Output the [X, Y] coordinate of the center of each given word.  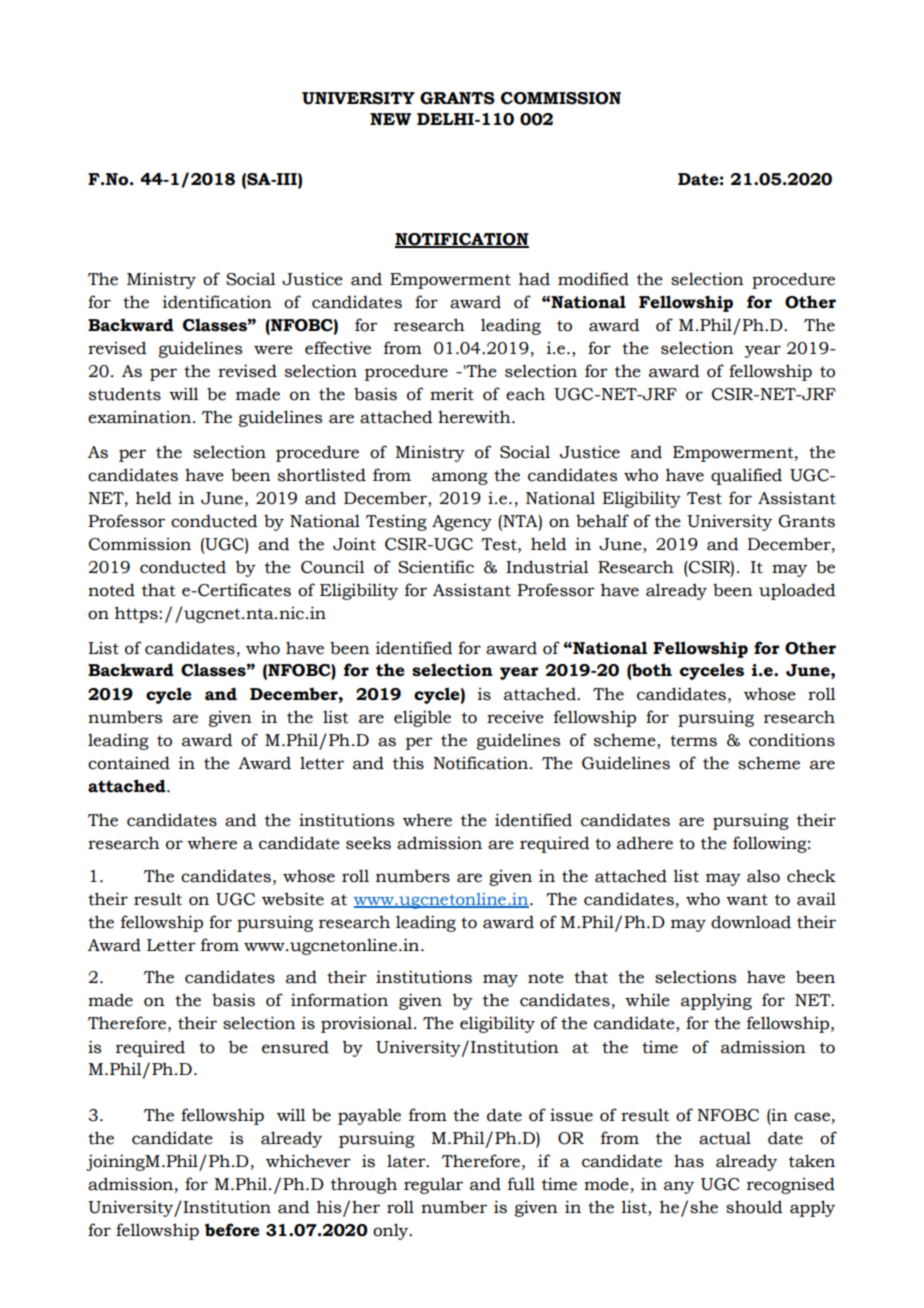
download [751, 922]
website [293, 899]
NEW [390, 119]
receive [515, 717]
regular [433, 1185]
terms [693, 741]
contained [129, 763]
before [232, 1230]
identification [217, 302]
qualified [746, 476]
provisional [368, 1024]
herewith [475, 417]
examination [139, 417]
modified [593, 279]
